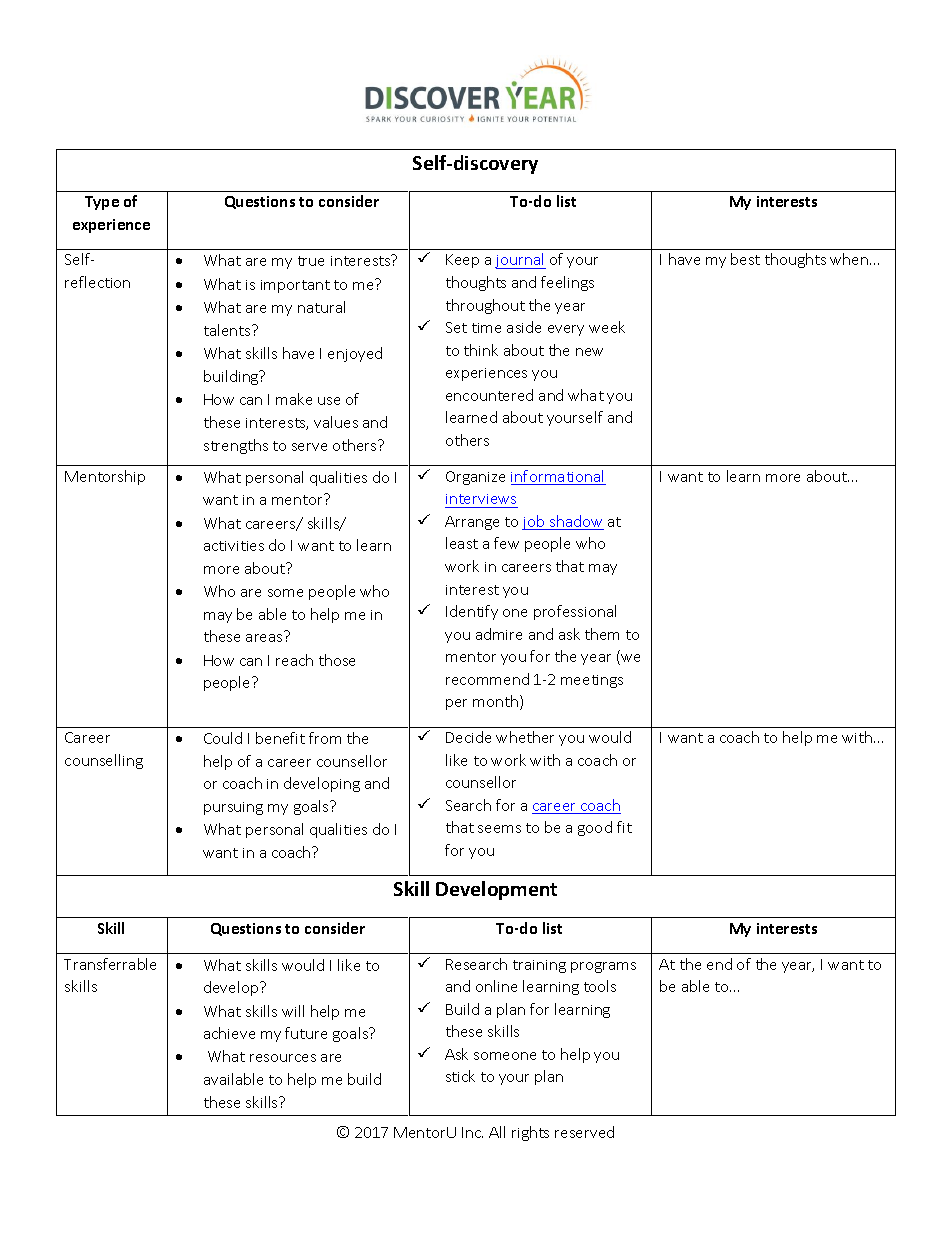 The image size is (952, 1233). Describe the element at coordinates (487, 679) in the document. I see `recommend` at that location.
